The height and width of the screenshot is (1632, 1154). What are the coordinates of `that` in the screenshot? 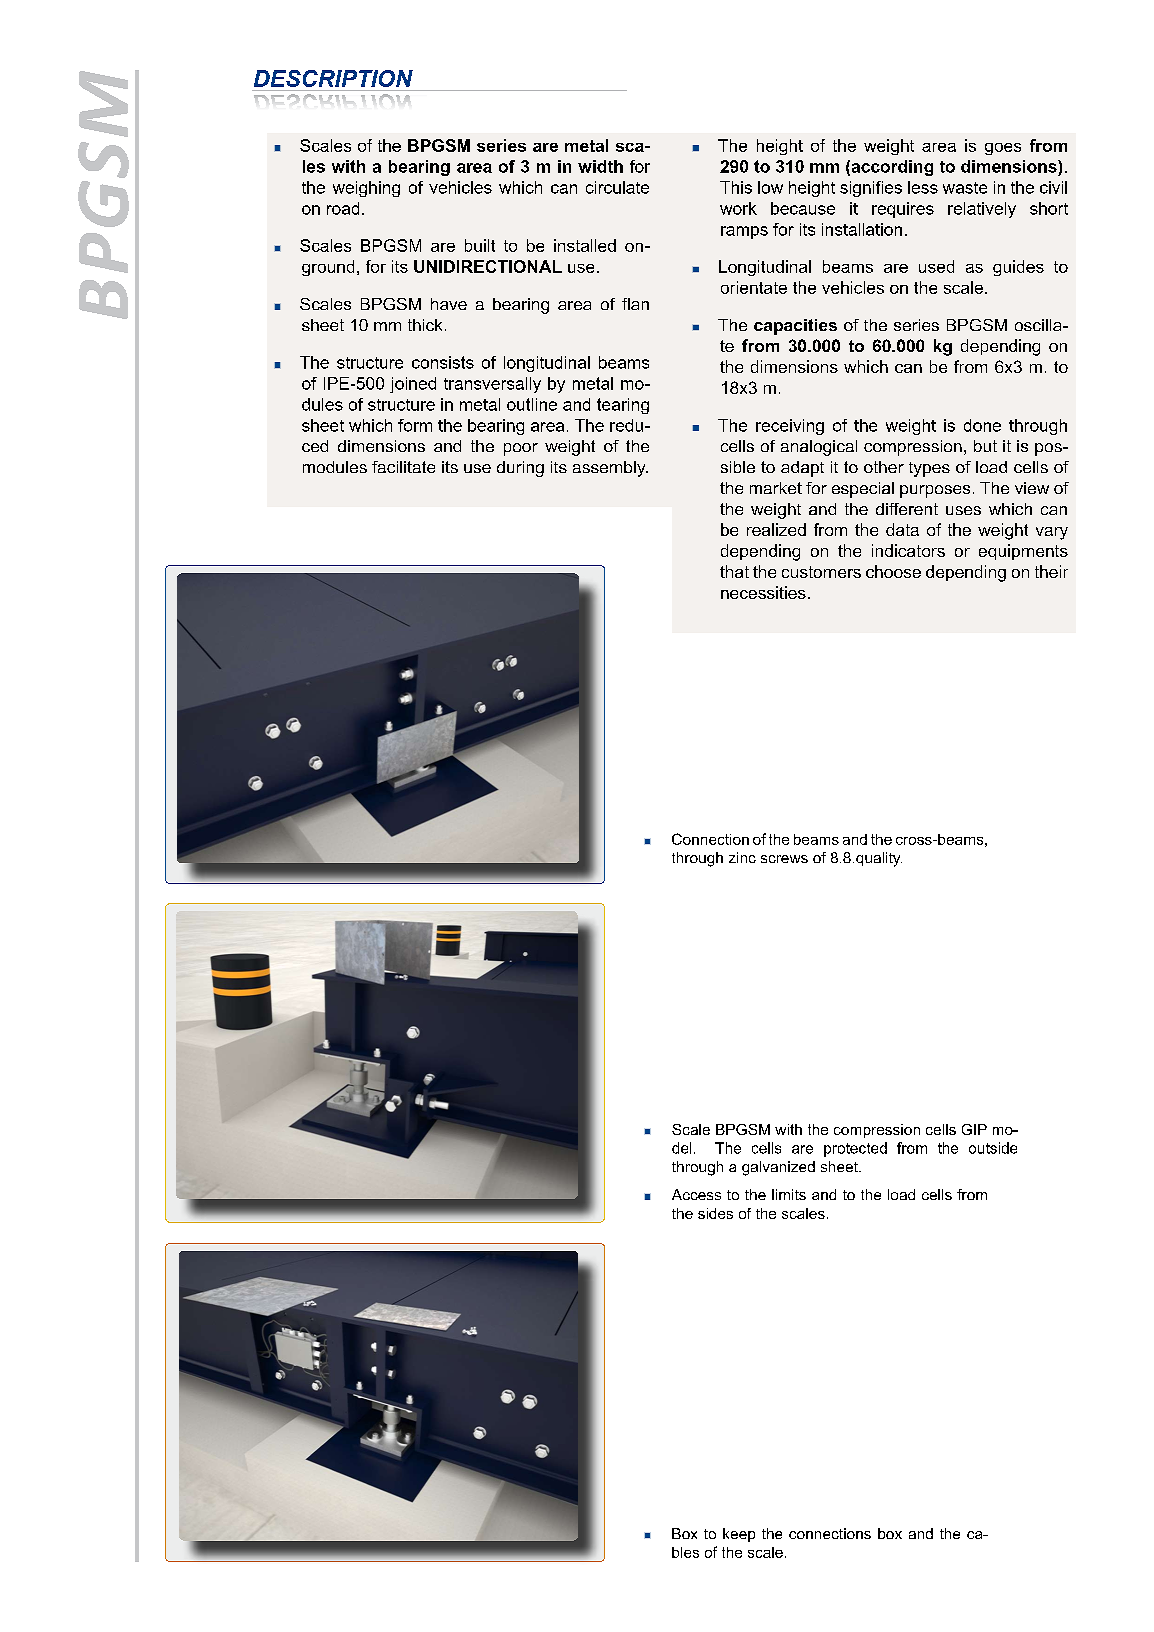 It's located at (734, 571).
